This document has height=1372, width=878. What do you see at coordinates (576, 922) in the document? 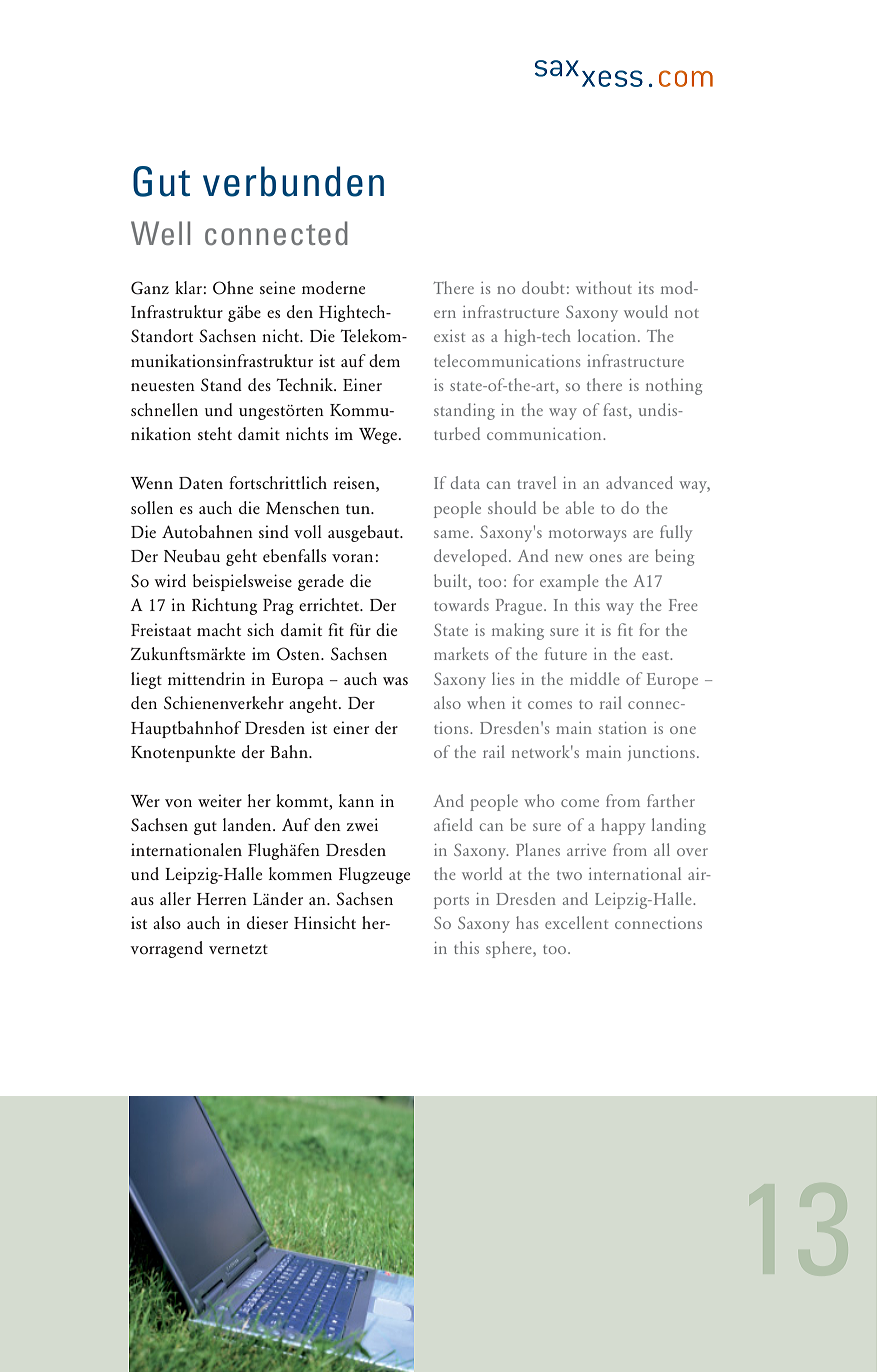
I see `excellent` at bounding box center [576, 922].
